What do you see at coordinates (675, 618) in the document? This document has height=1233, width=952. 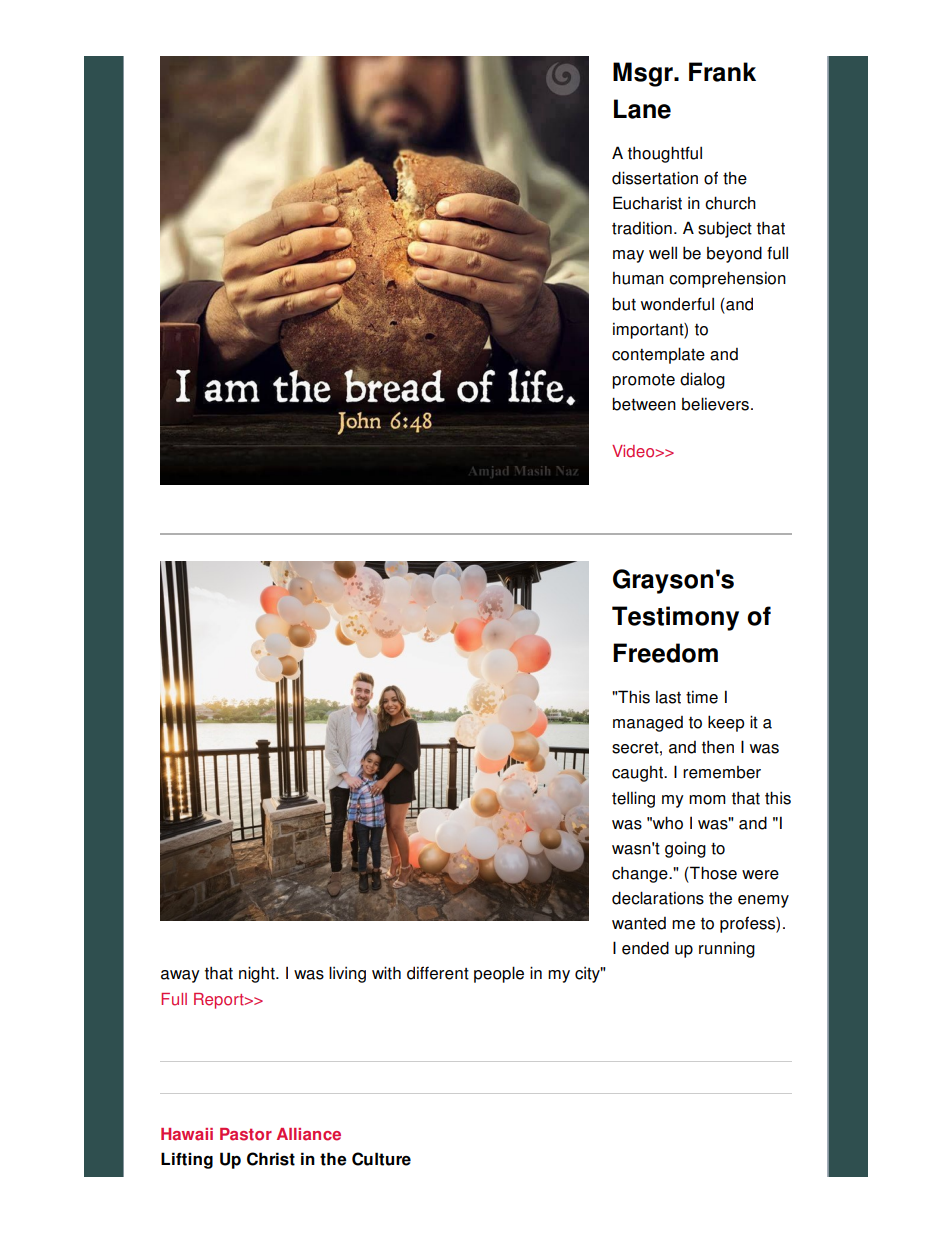 I see `Testimony` at bounding box center [675, 618].
